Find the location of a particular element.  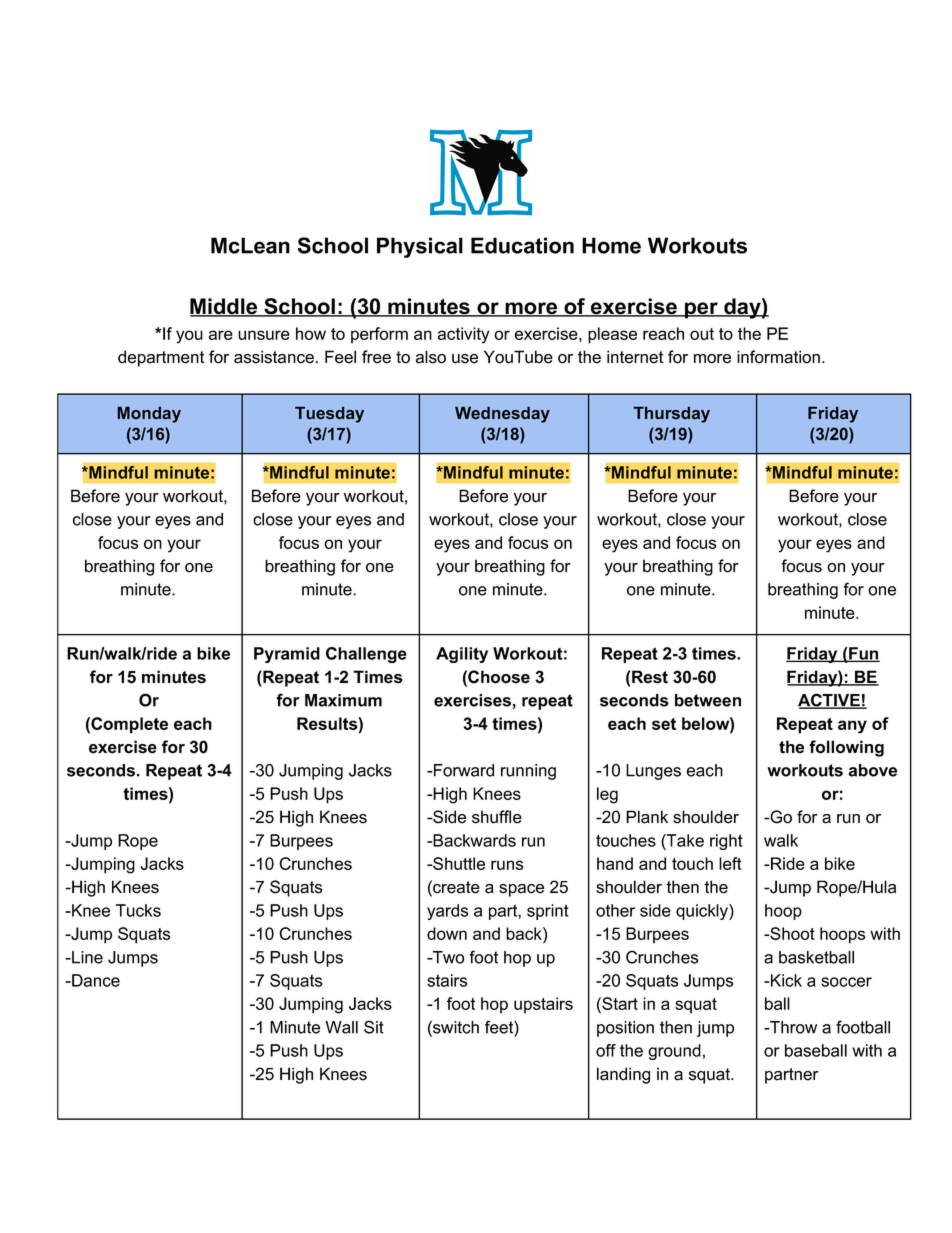

Middle is located at coordinates (225, 307).
